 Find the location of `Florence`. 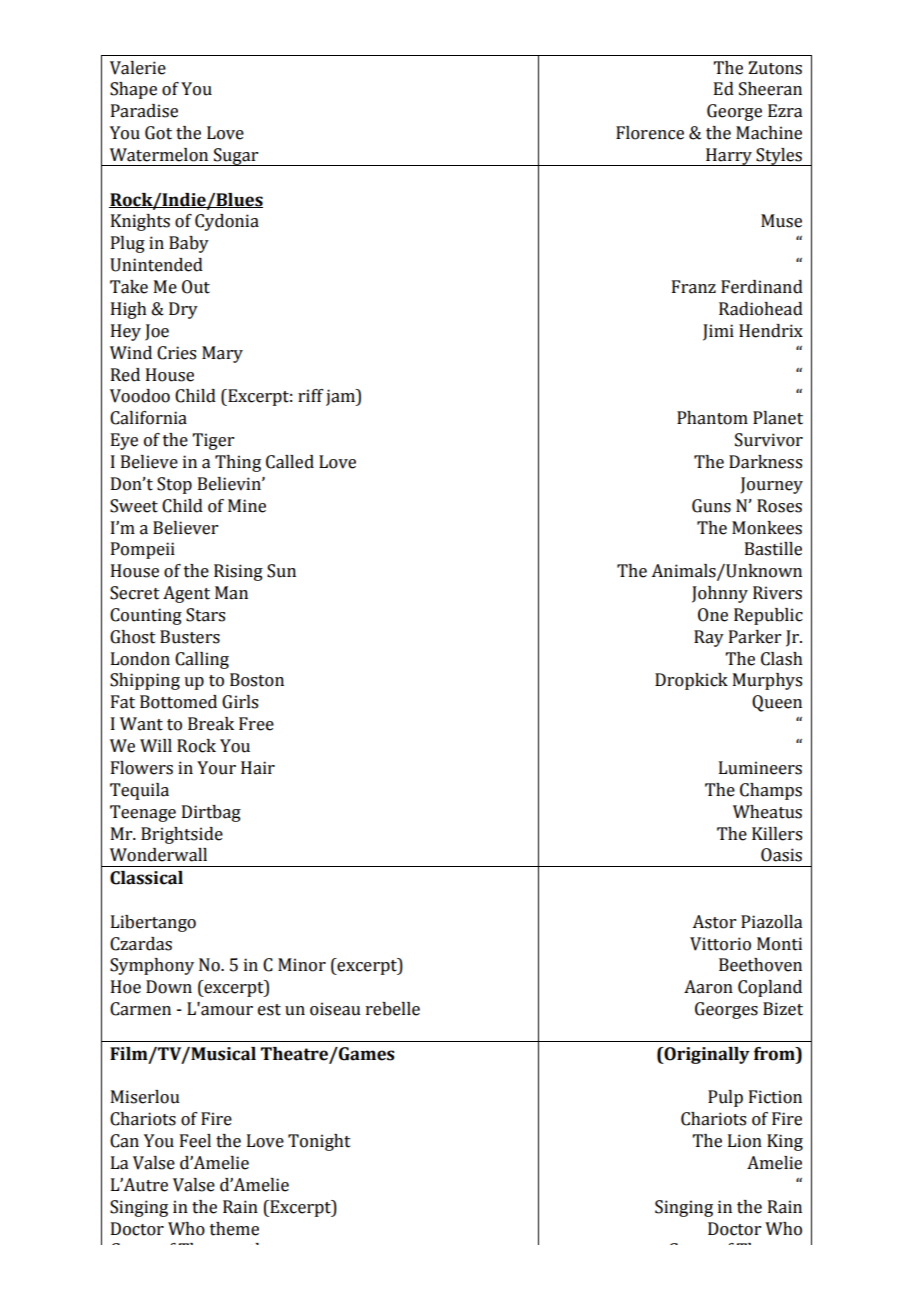

Florence is located at coordinates (650, 133).
